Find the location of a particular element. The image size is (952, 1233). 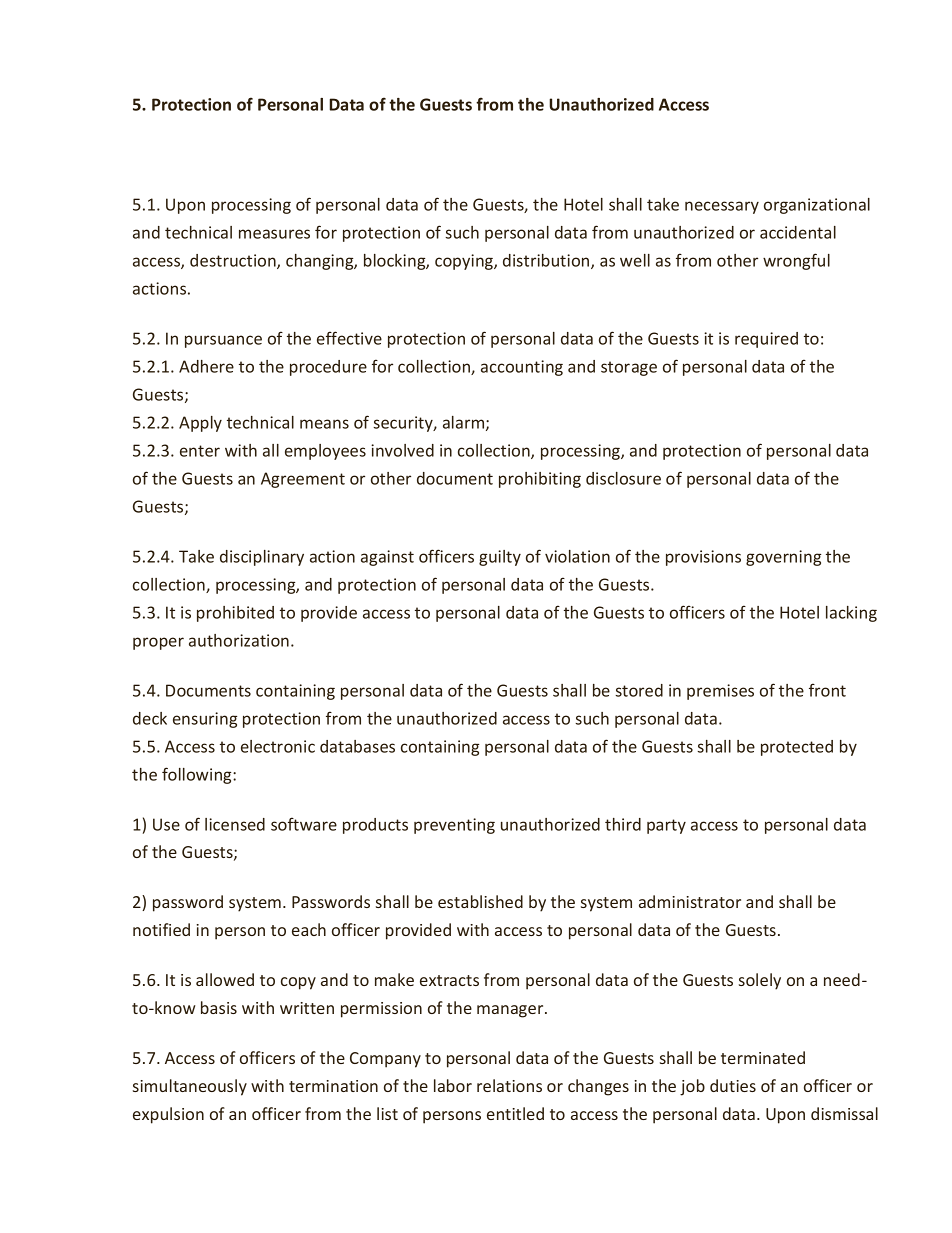

measures is located at coordinates (274, 234).
